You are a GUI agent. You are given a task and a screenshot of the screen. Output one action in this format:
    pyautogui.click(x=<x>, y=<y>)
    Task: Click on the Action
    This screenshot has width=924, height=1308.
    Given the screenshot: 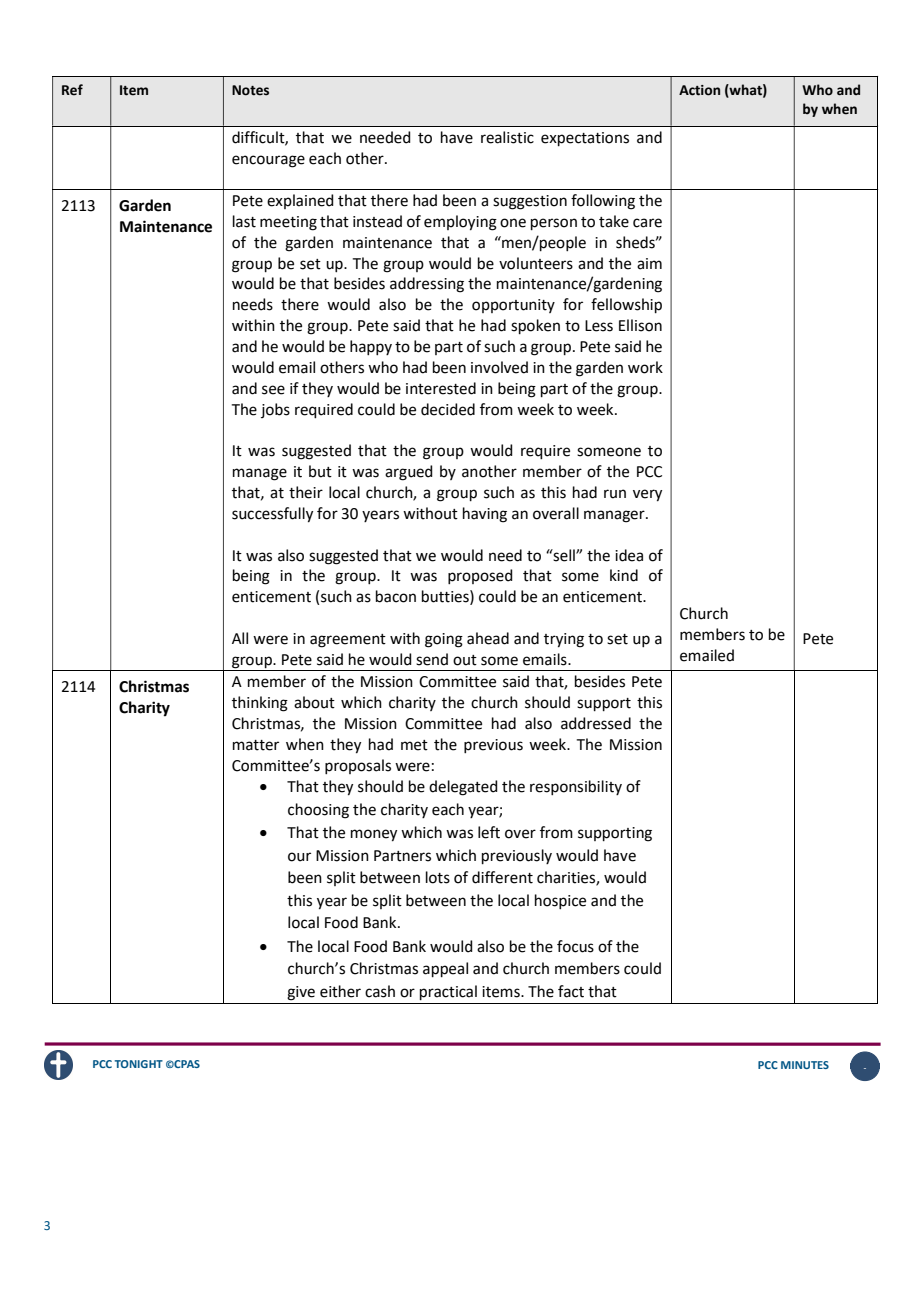 What is the action you would take?
    pyautogui.click(x=699, y=90)
